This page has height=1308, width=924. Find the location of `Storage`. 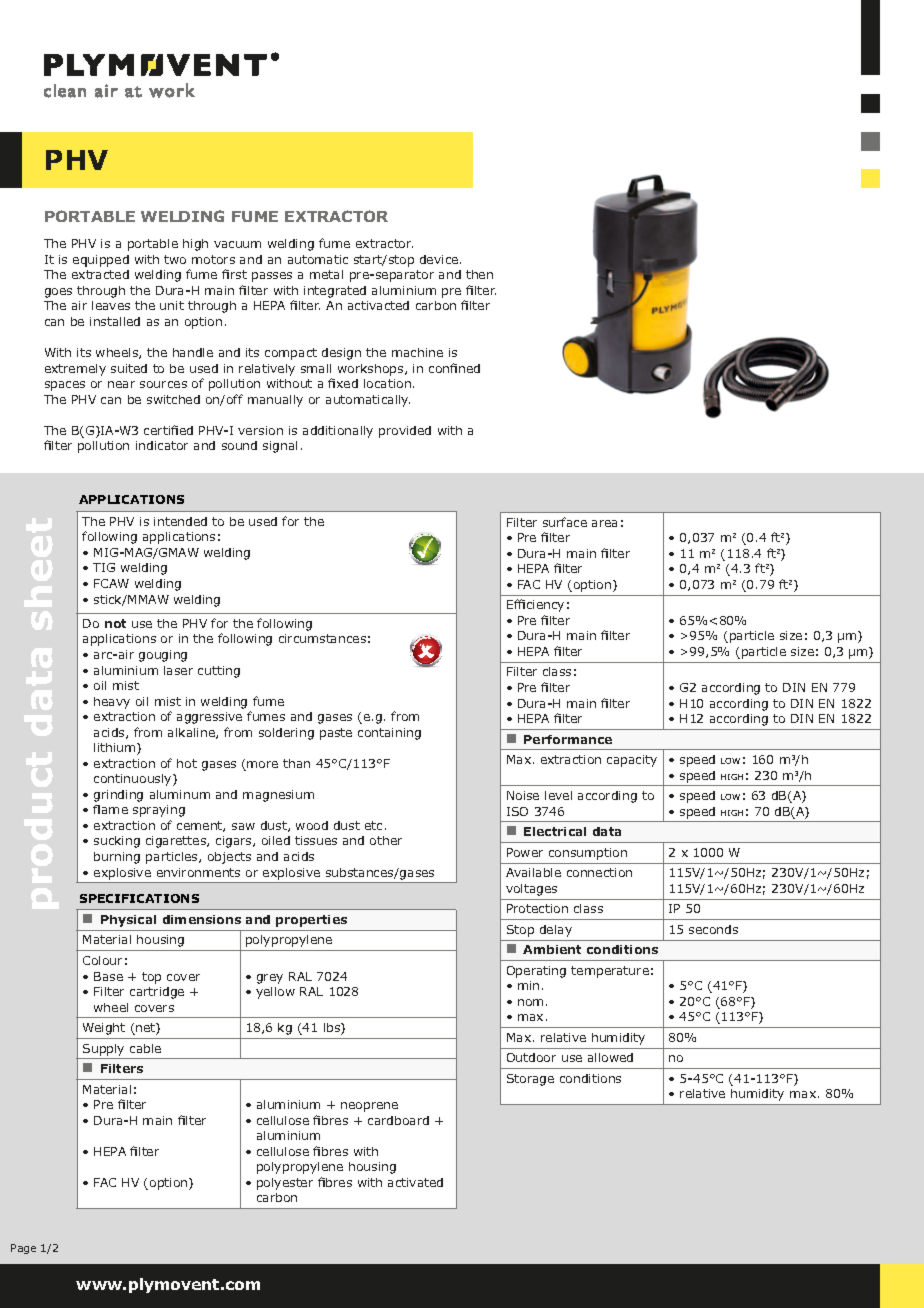

Storage is located at coordinates (530, 1080).
